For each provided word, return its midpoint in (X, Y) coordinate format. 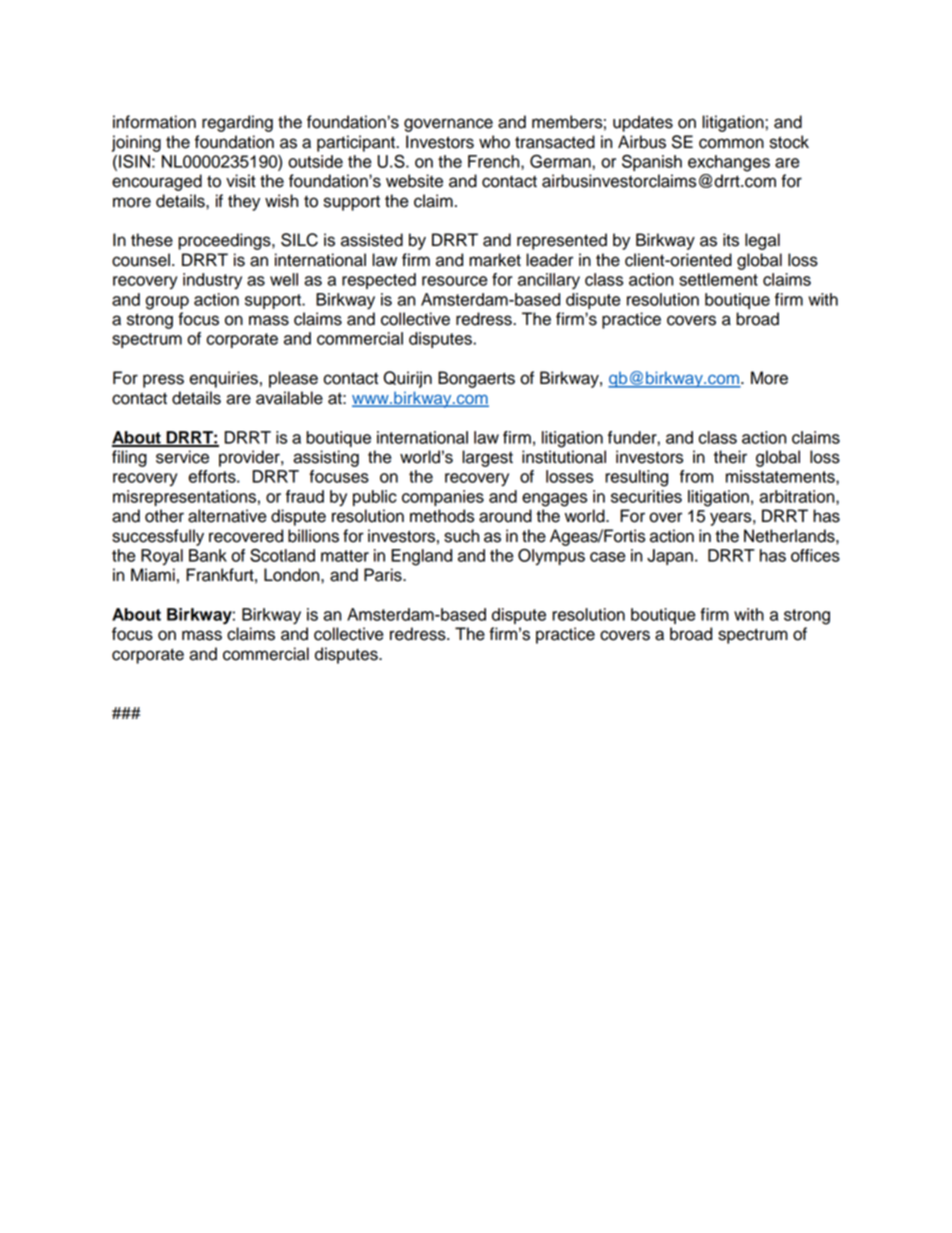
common (731, 143)
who (494, 142)
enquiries (223, 379)
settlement (718, 279)
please (293, 379)
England (421, 557)
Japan (670, 557)
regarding (237, 123)
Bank (208, 555)
